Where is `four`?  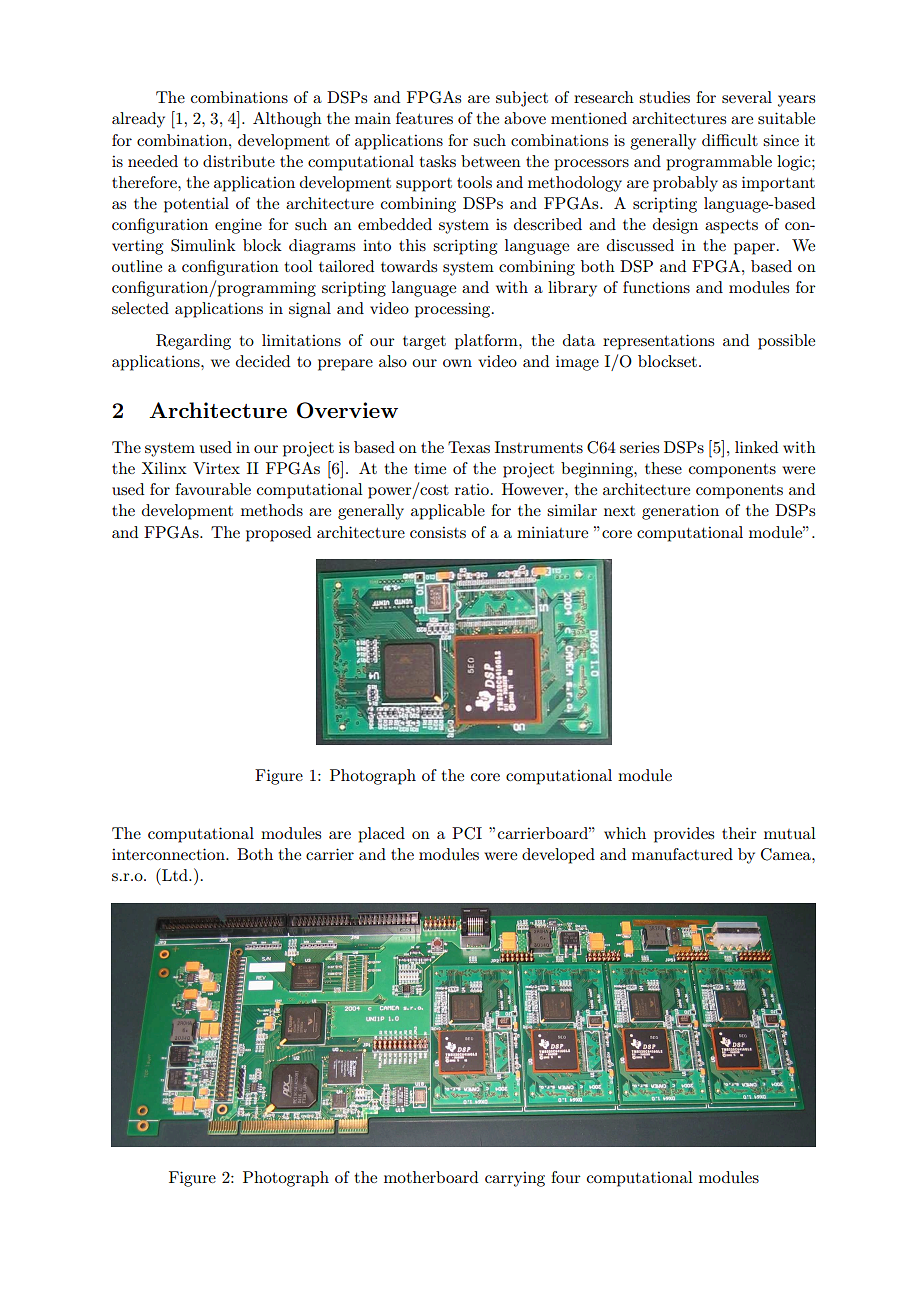
four is located at coordinates (566, 1177).
